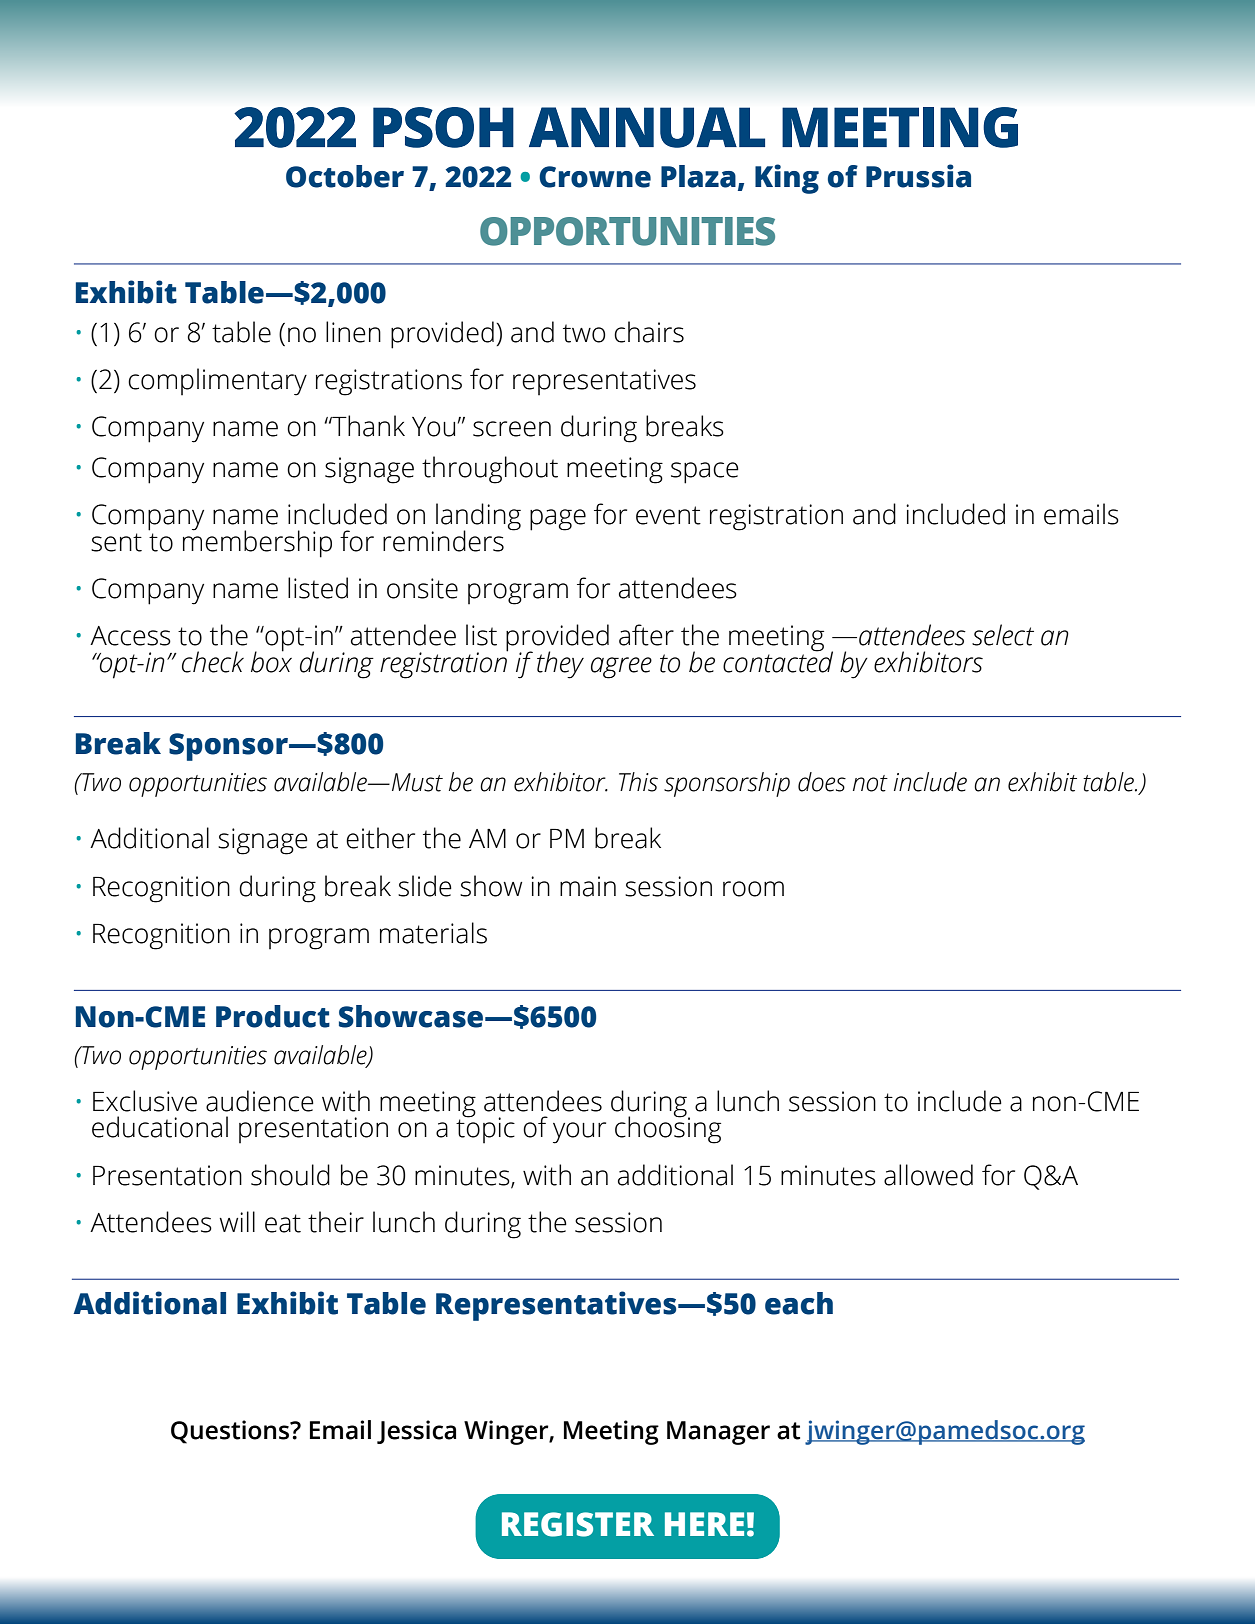 The height and width of the page is (1624, 1255). What do you see at coordinates (579, 1133) in the page?
I see `your` at bounding box center [579, 1133].
